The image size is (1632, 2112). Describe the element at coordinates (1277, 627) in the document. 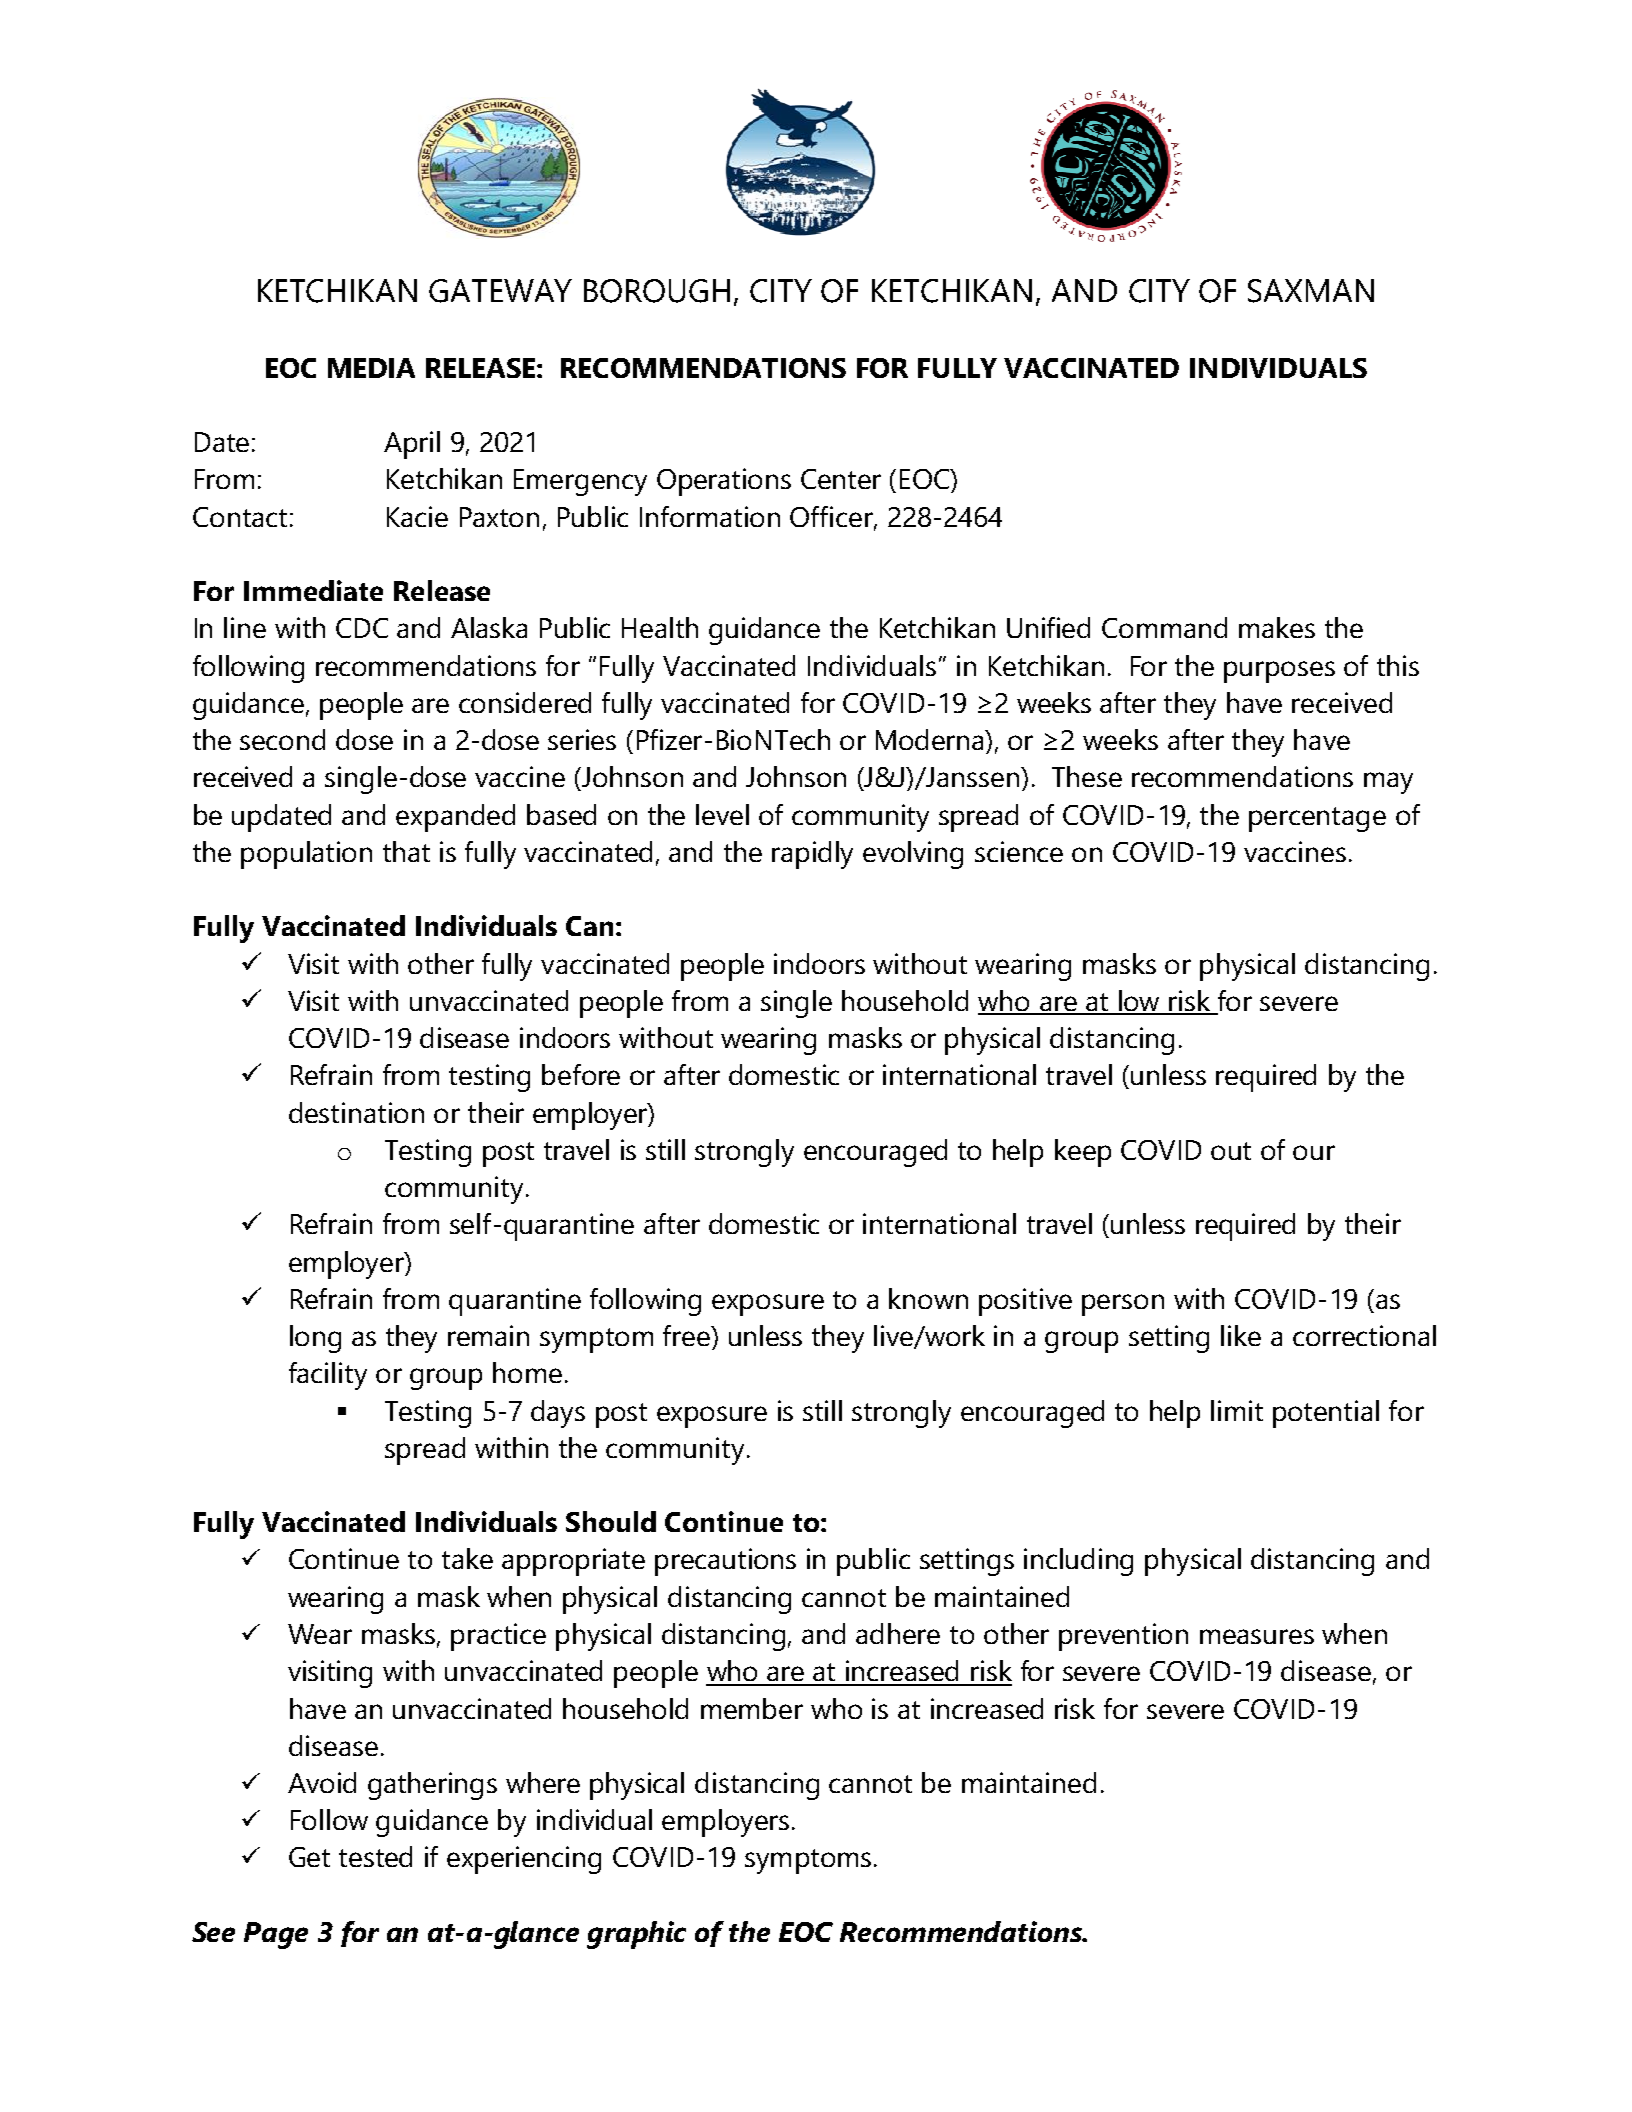

I see `makes` at that location.
